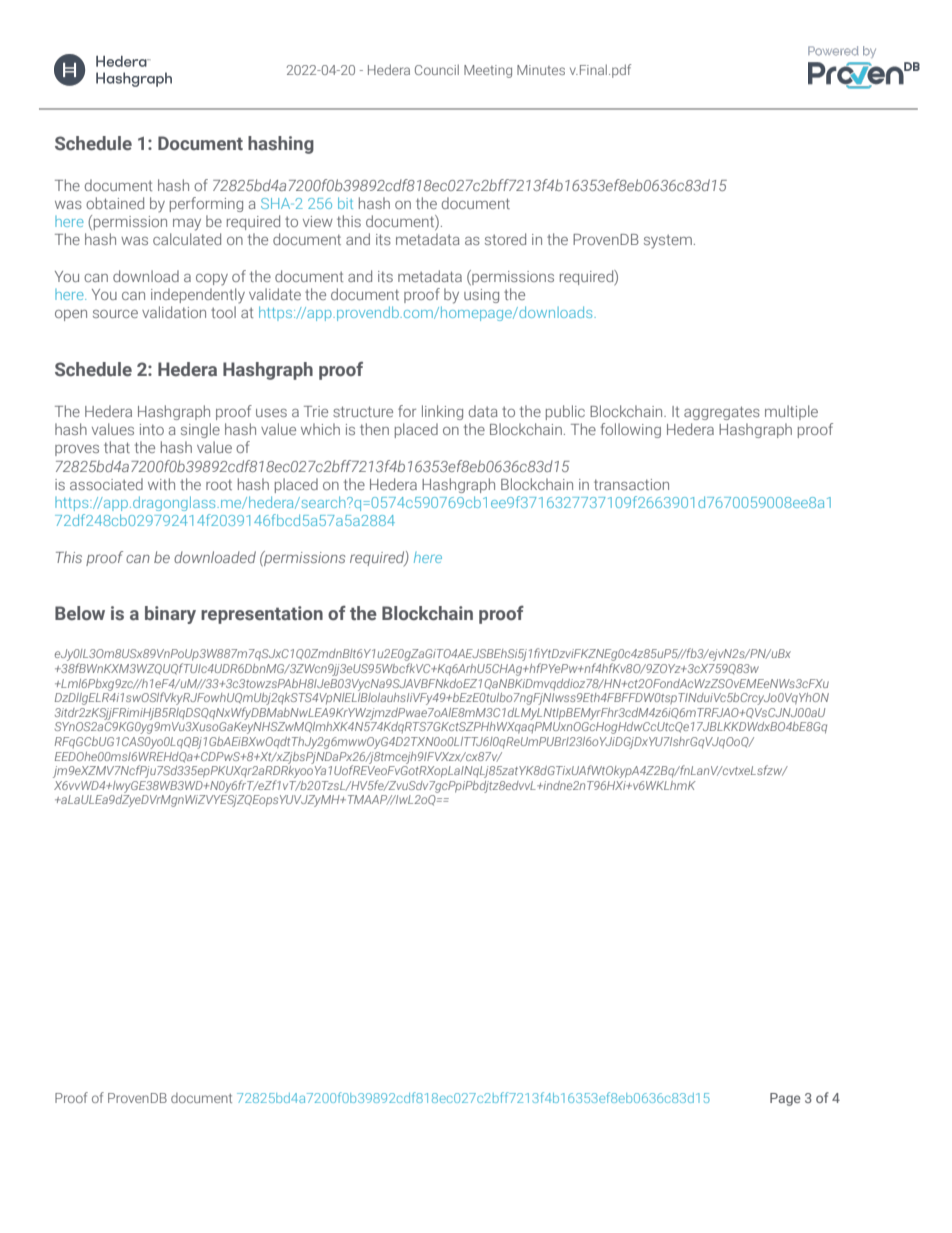 The width and height of the screenshot is (952, 1233). What do you see at coordinates (541, 70) in the screenshot?
I see `Minutes` at bounding box center [541, 70].
